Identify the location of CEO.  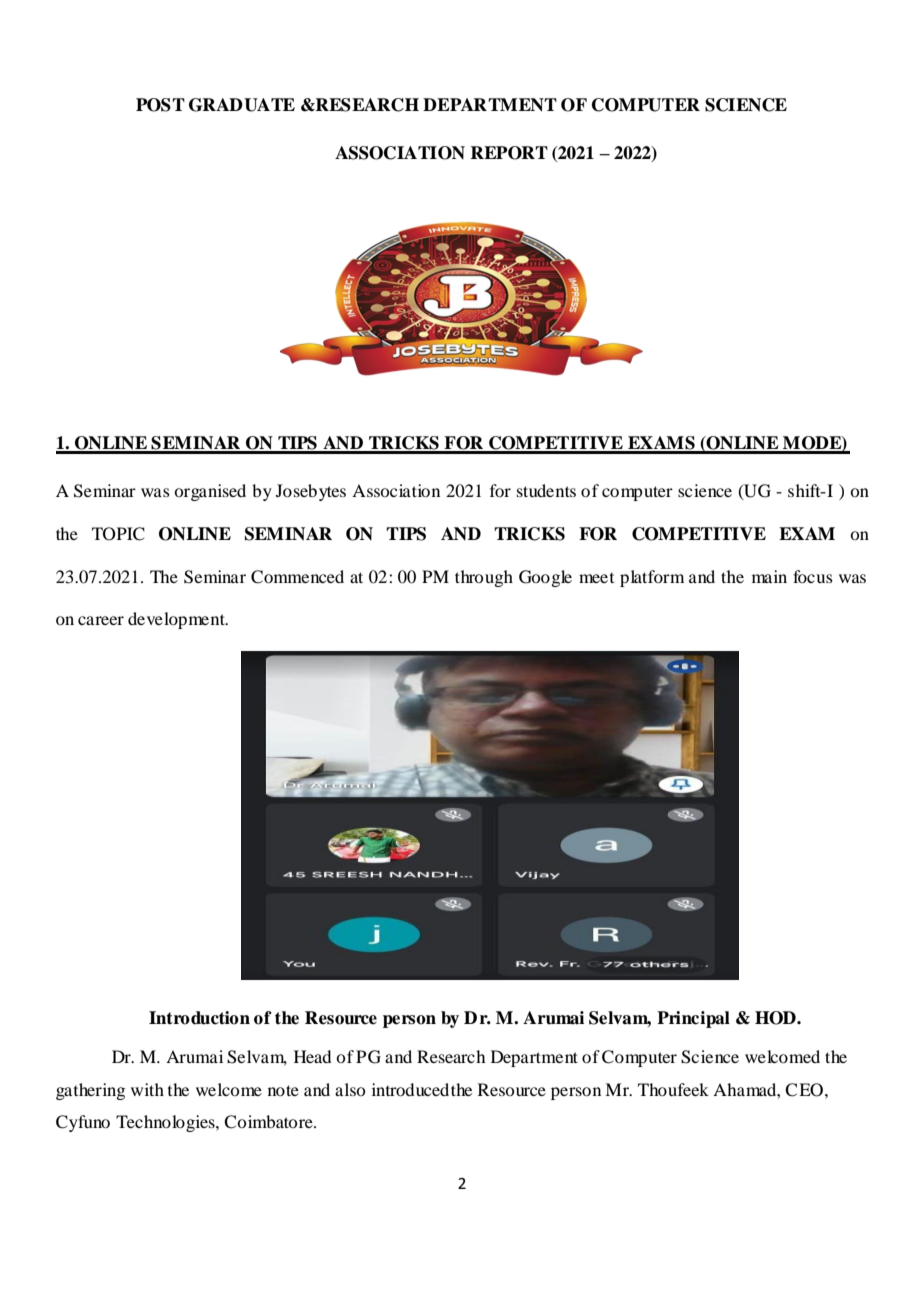
(804, 1090).
